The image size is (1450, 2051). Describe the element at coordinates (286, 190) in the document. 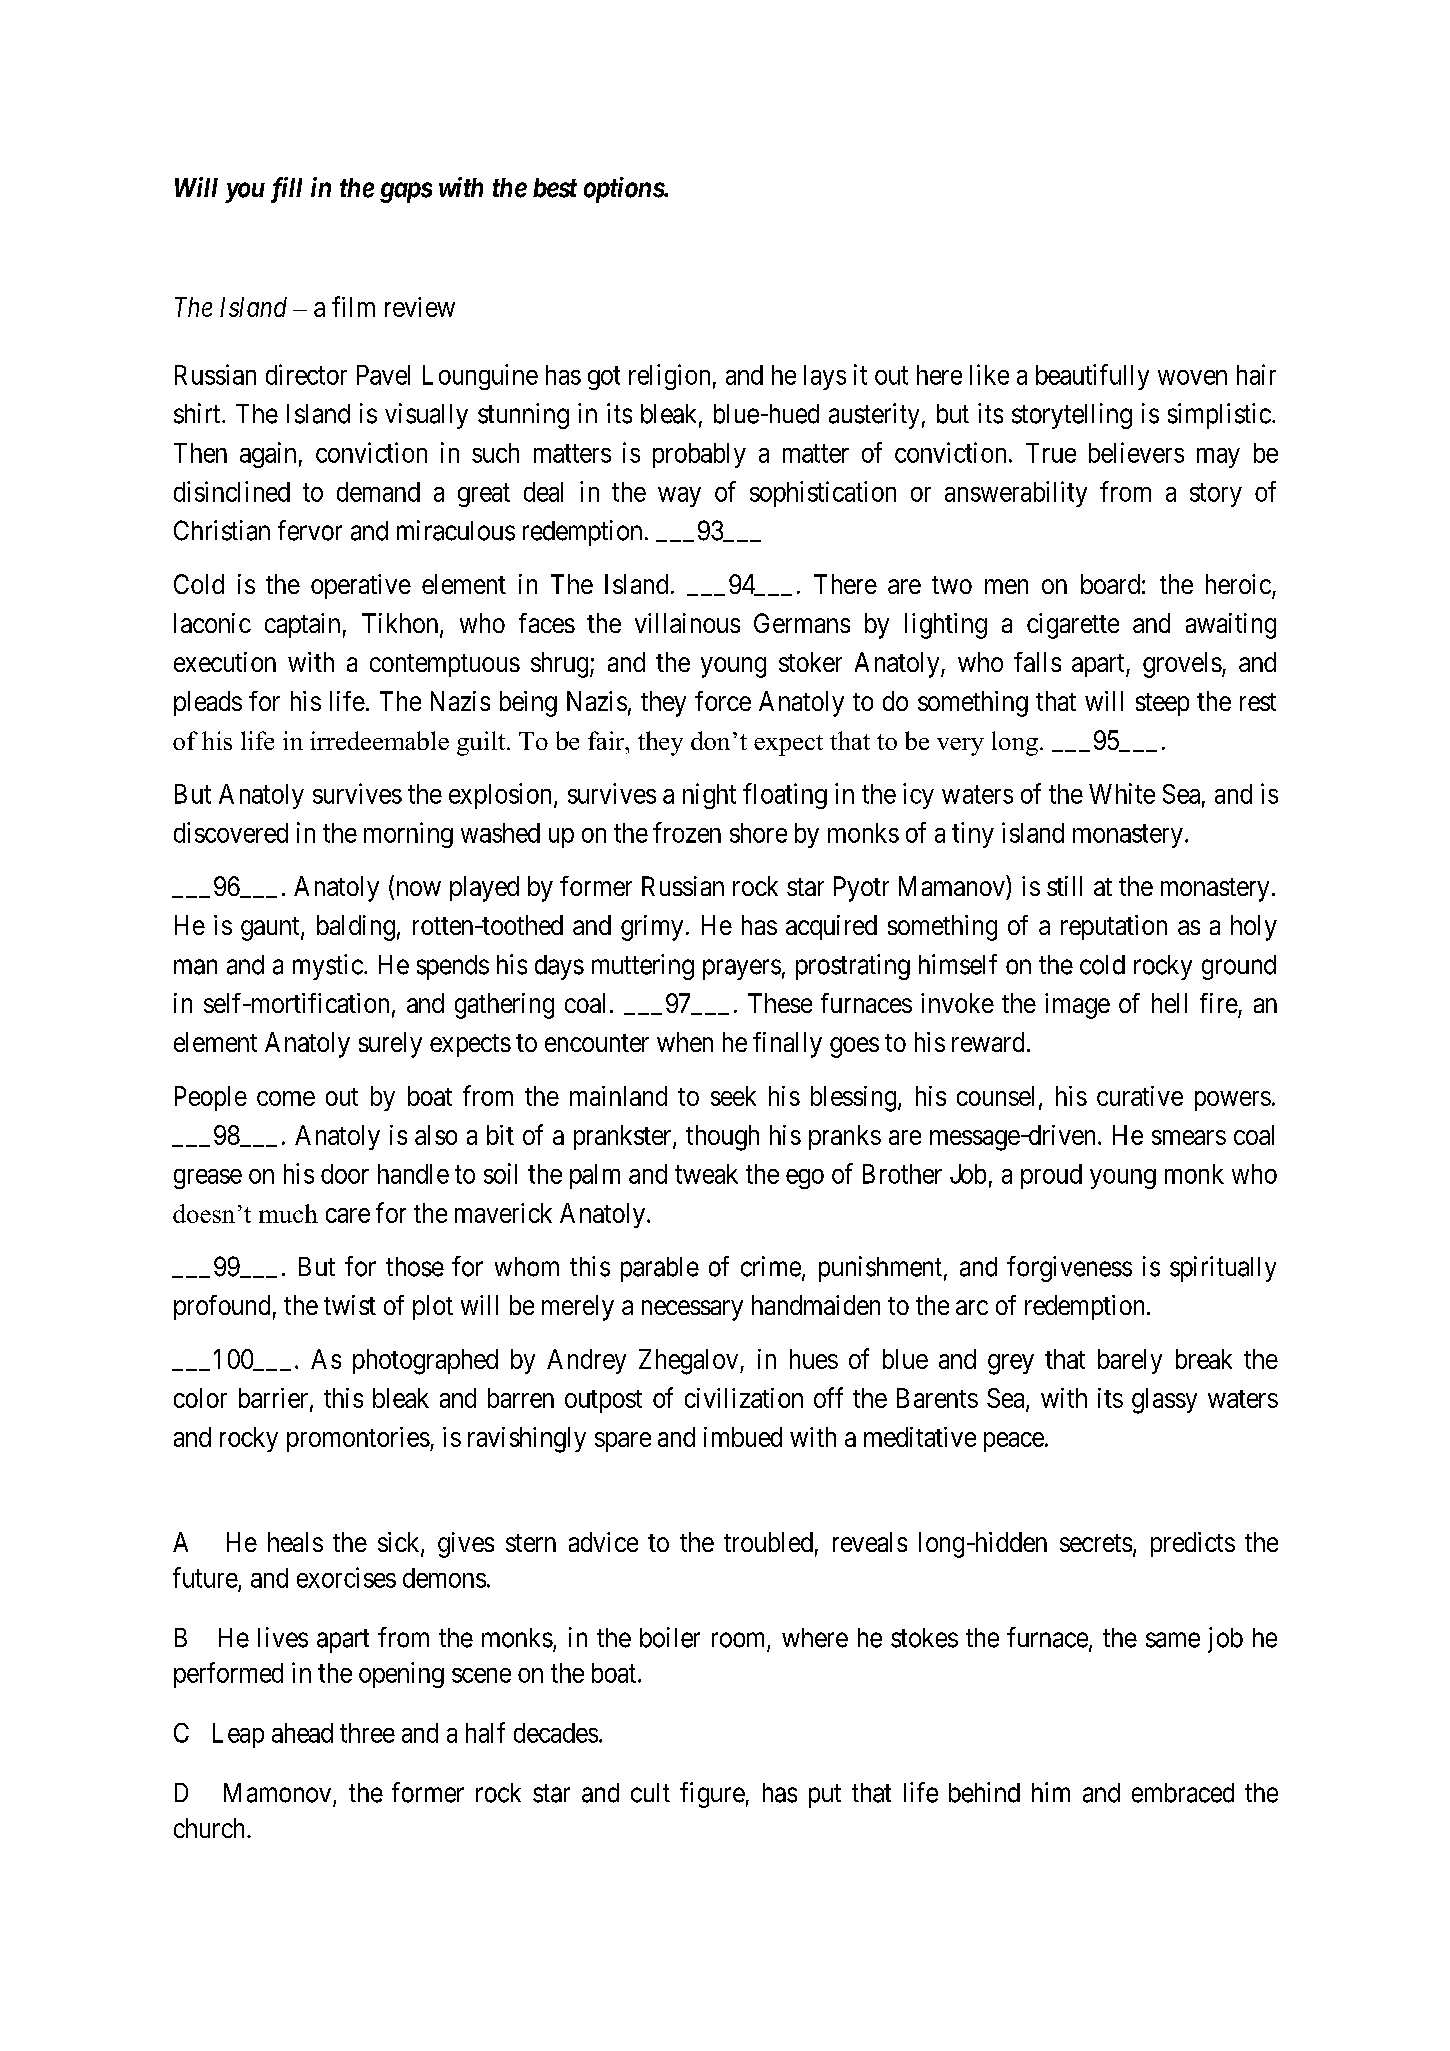

I see `fill` at that location.
